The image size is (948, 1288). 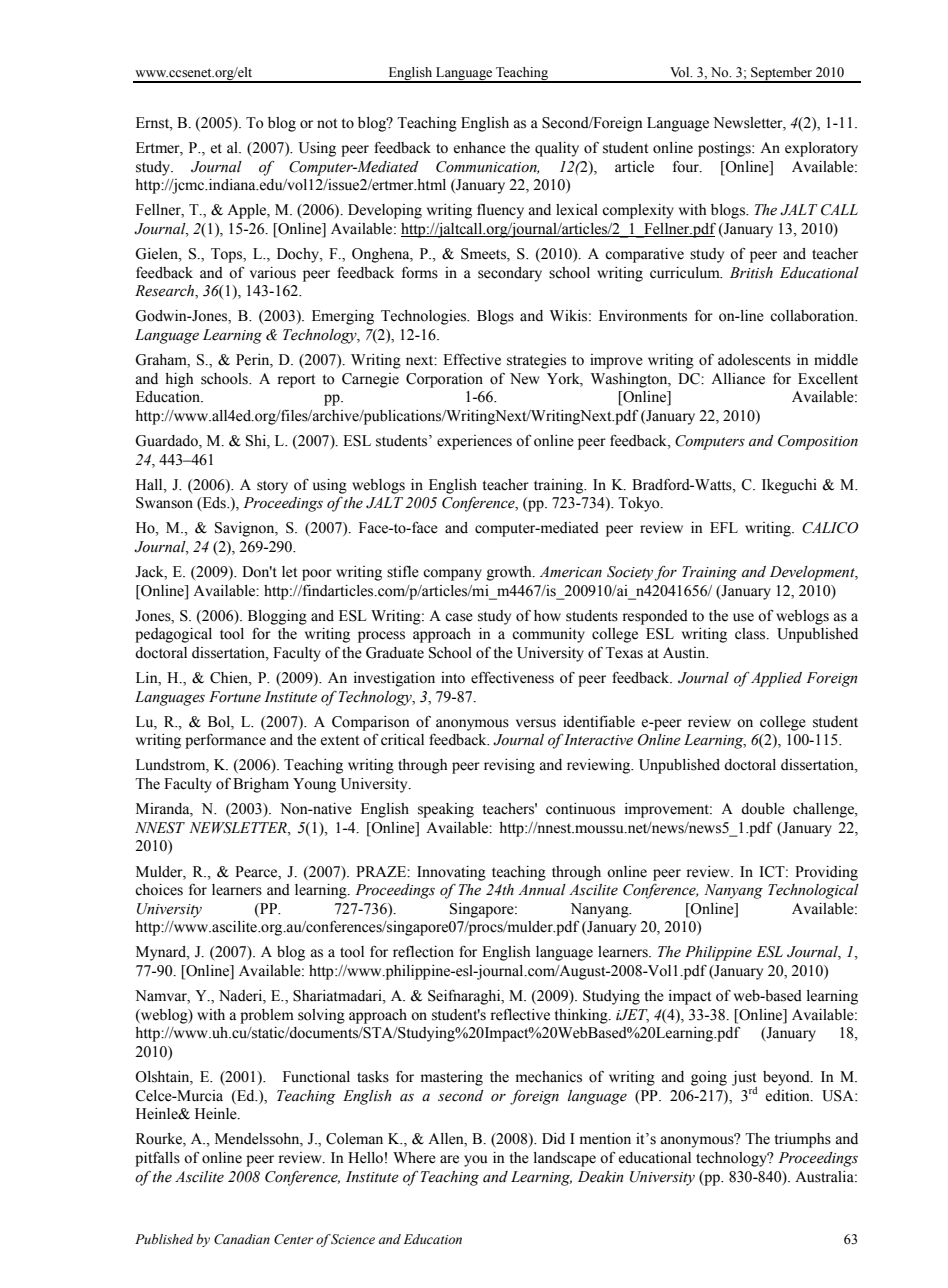 What do you see at coordinates (453, 678) in the document?
I see `into` at bounding box center [453, 678].
